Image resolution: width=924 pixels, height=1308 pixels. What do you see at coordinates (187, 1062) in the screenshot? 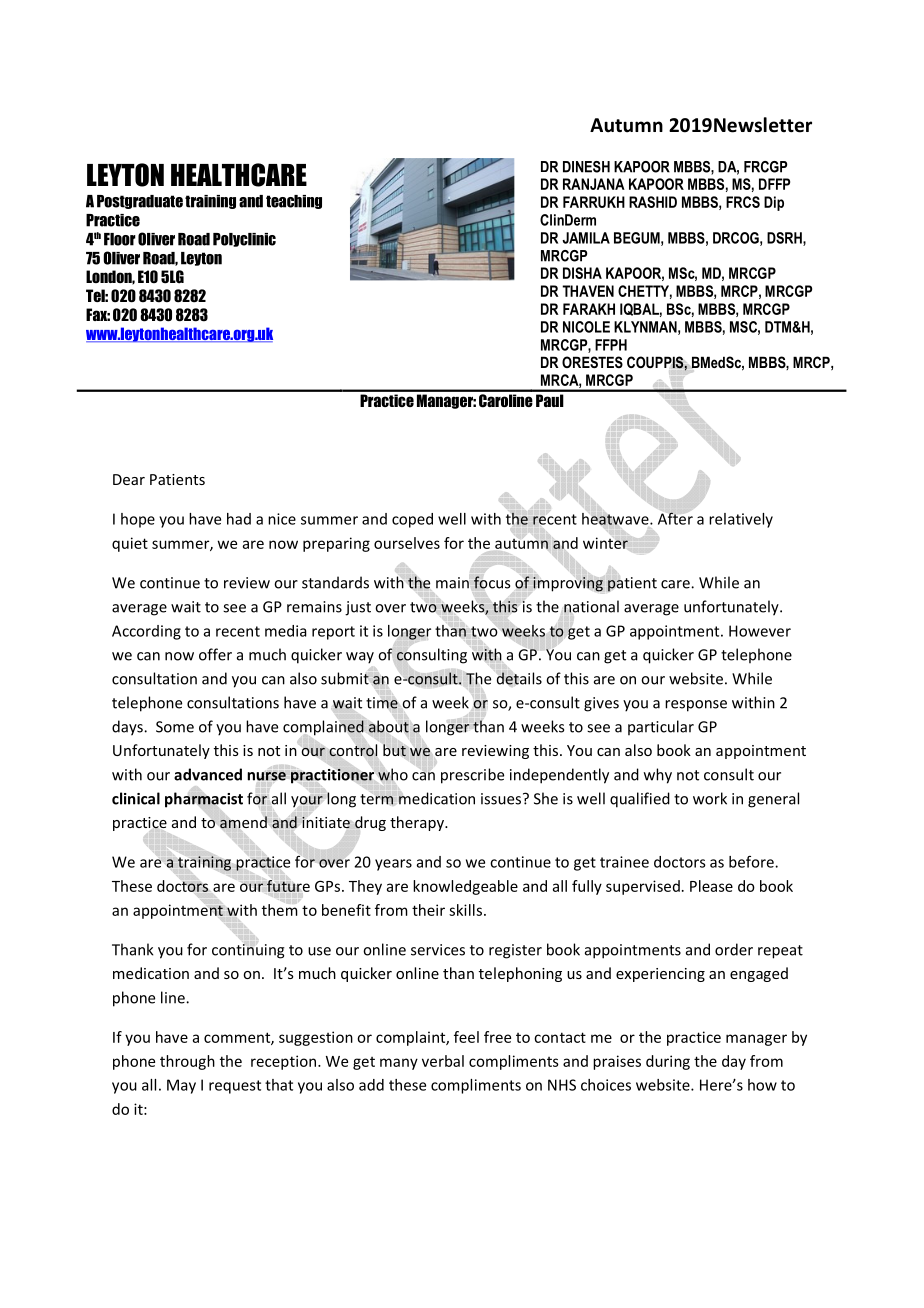
I see `through` at bounding box center [187, 1062].
